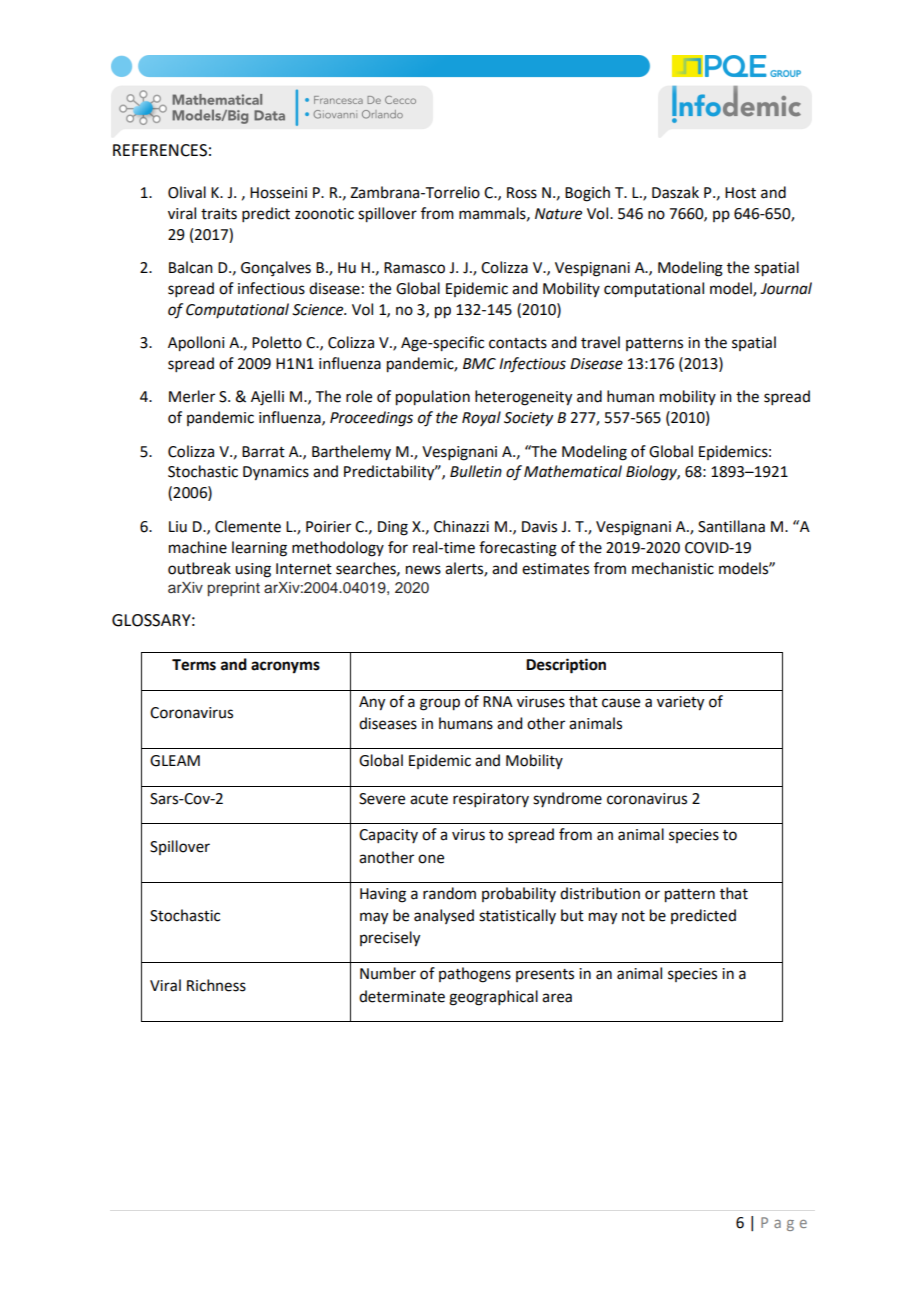 The image size is (924, 1309). Describe the element at coordinates (475, 975) in the document. I see `pathogens` at that location.
